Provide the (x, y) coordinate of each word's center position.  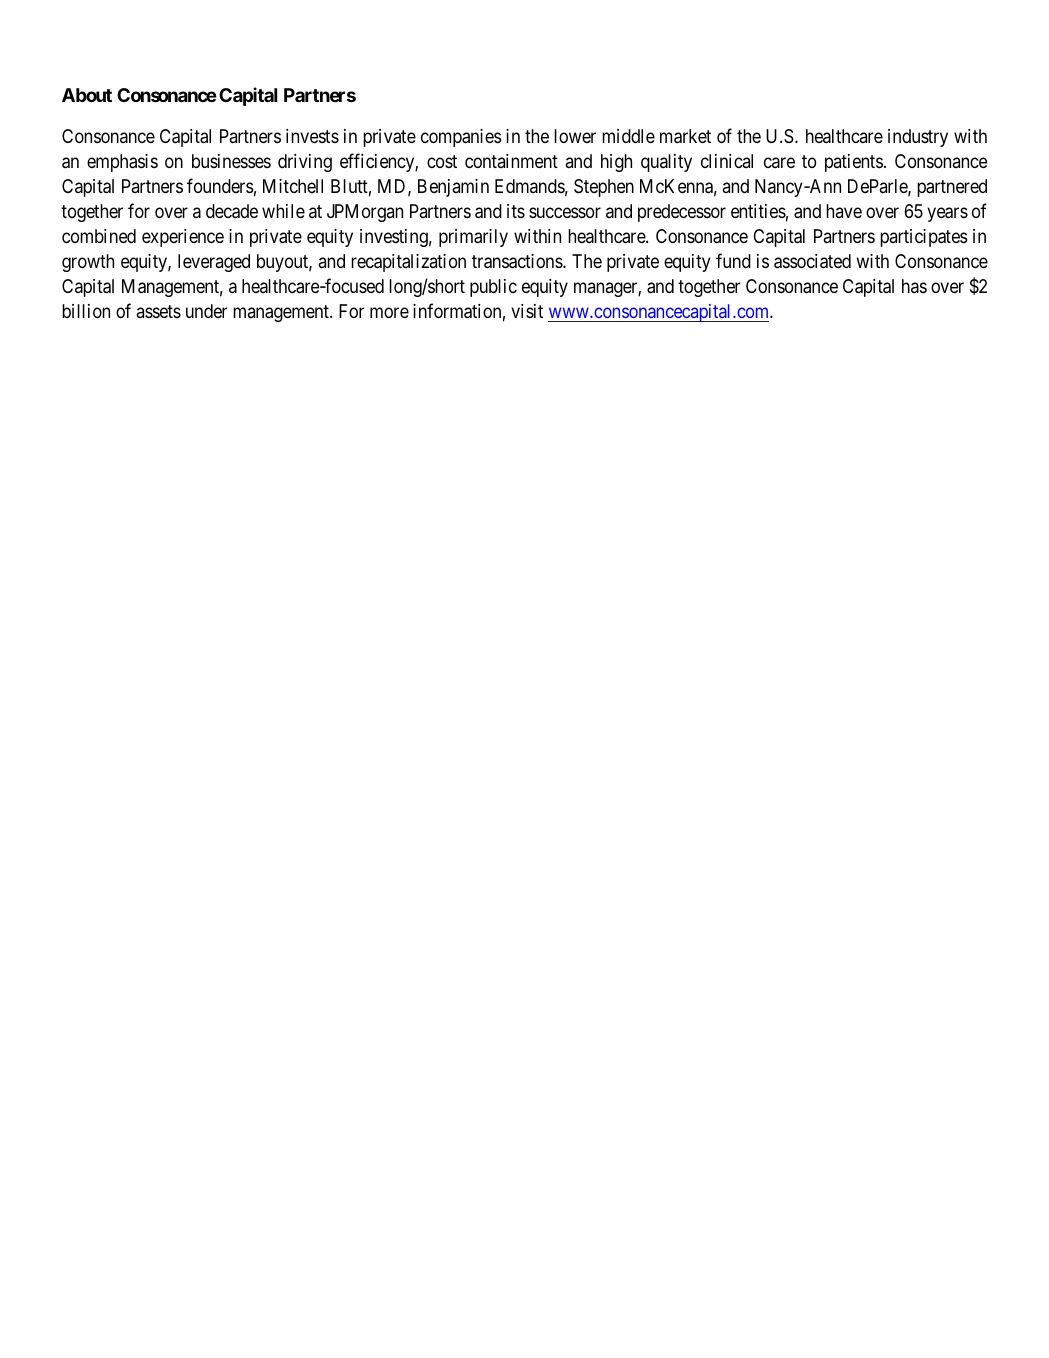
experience (183, 238)
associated (812, 261)
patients (854, 163)
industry (918, 138)
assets (159, 311)
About (87, 95)
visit (527, 311)
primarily (473, 238)
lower (575, 136)
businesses (231, 161)
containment (511, 161)
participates (924, 238)
